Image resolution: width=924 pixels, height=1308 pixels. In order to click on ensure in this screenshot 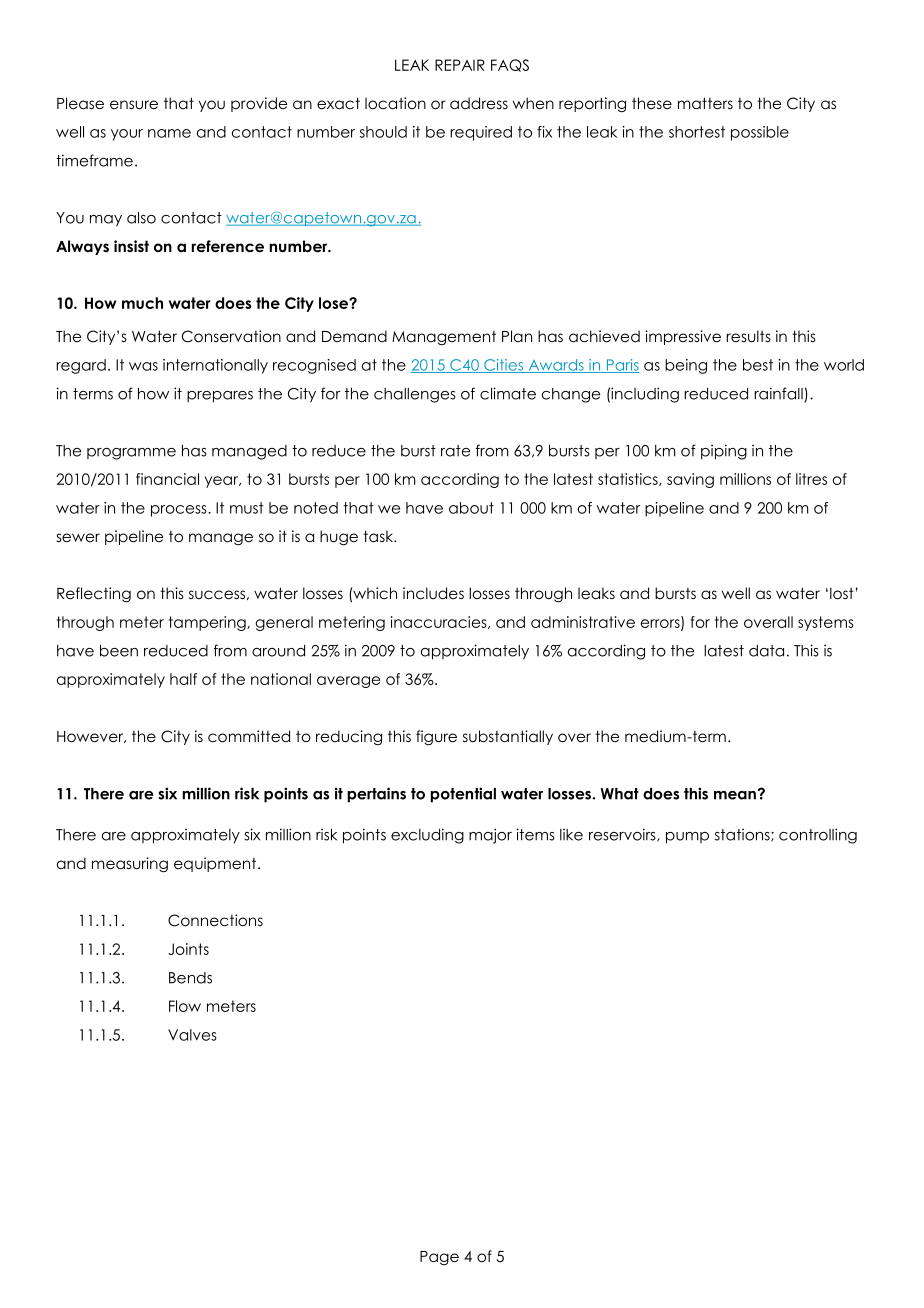, I will do `click(134, 105)`.
